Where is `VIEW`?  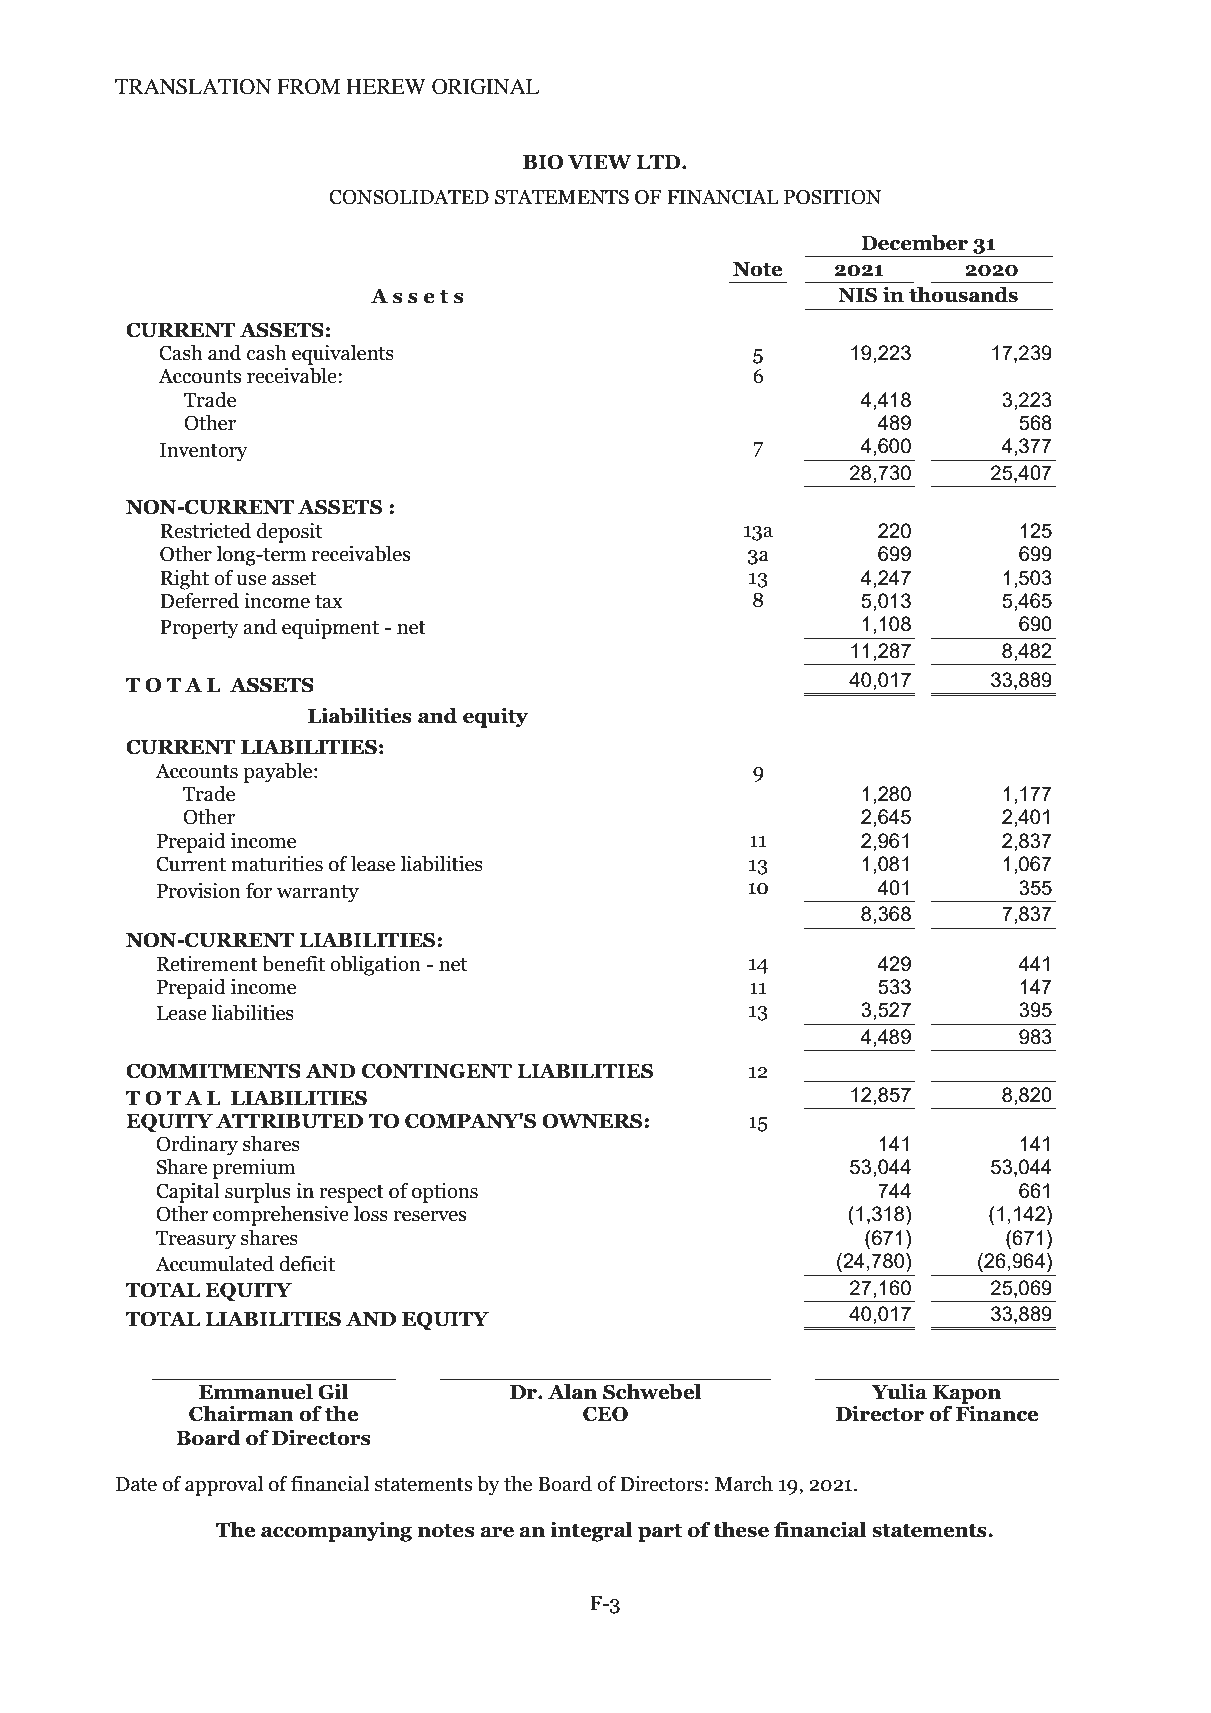
VIEW is located at coordinates (600, 162).
